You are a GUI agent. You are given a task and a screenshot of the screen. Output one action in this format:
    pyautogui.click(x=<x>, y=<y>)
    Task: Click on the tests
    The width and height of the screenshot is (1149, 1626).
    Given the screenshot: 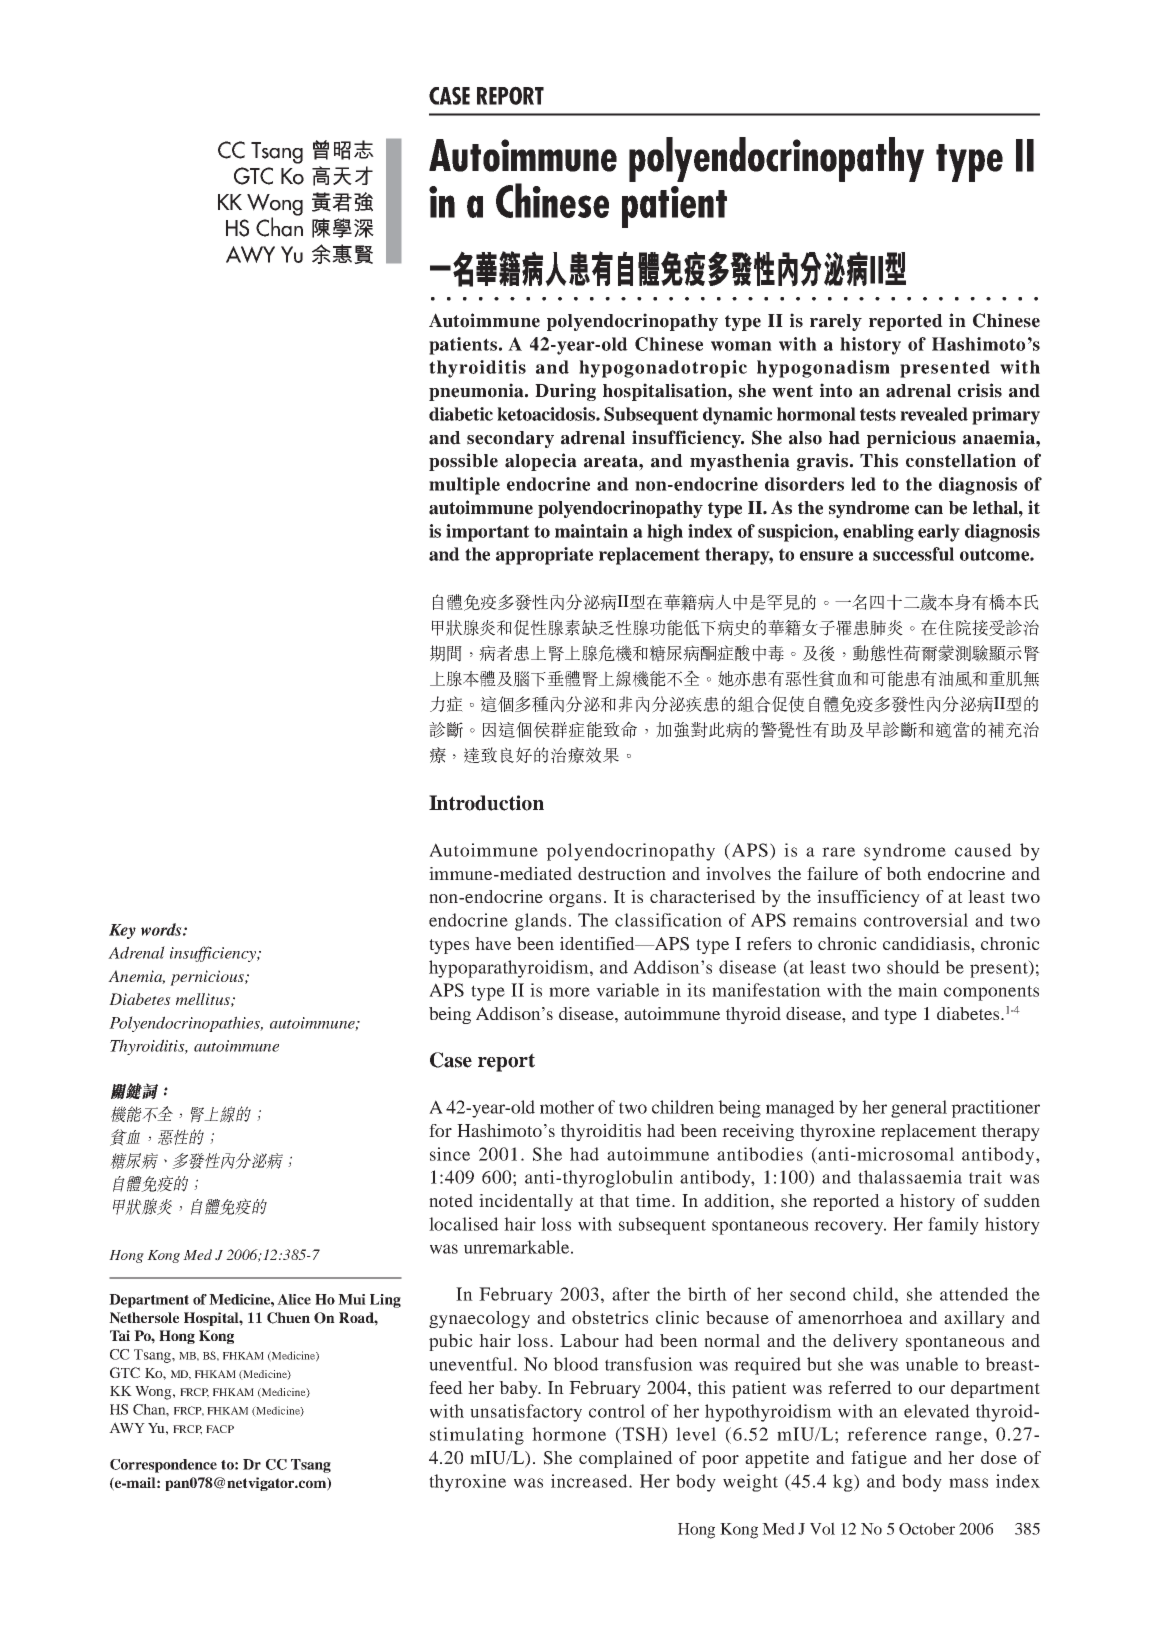 What is the action you would take?
    pyautogui.click(x=878, y=414)
